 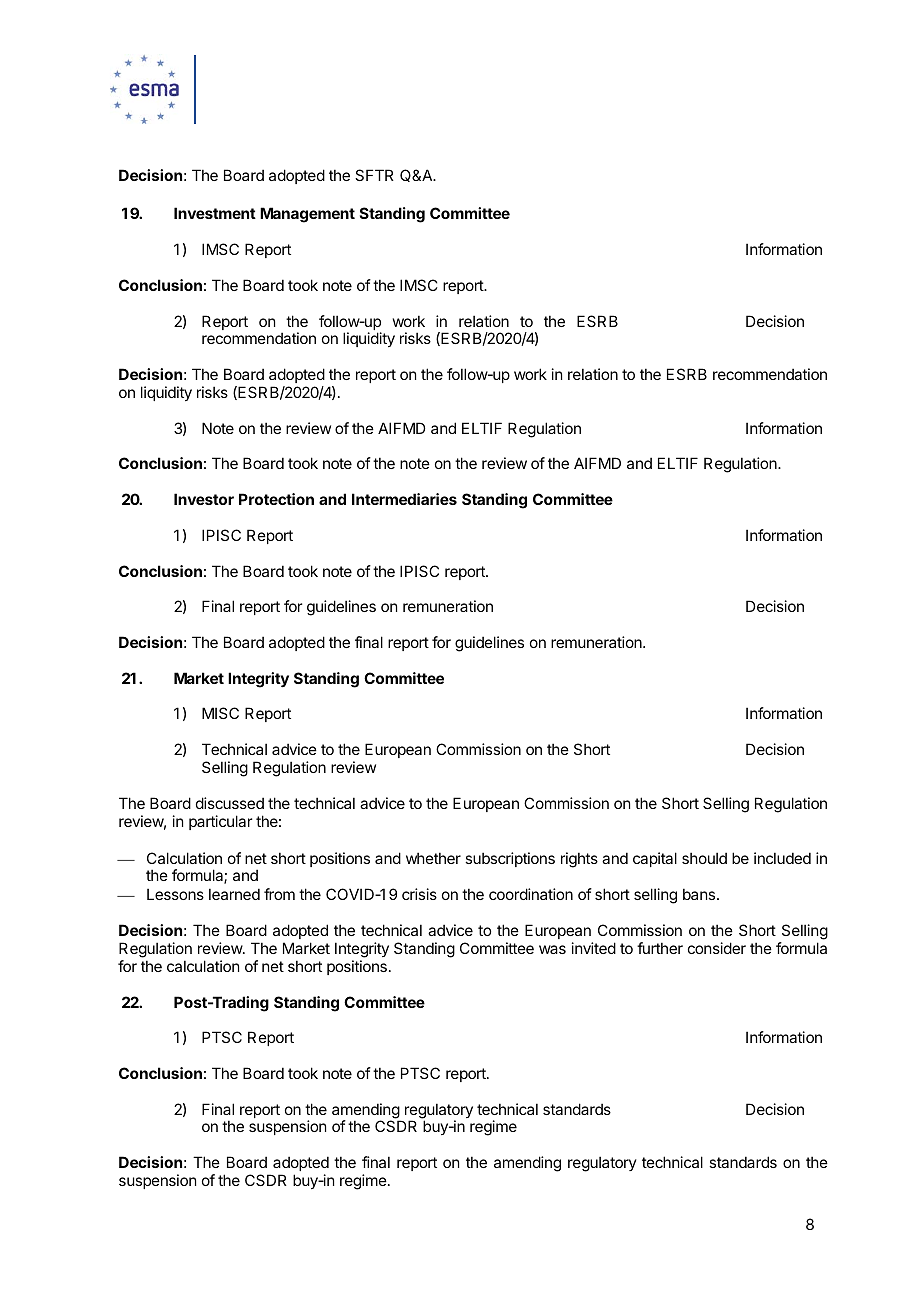 I want to click on whether, so click(x=433, y=858).
